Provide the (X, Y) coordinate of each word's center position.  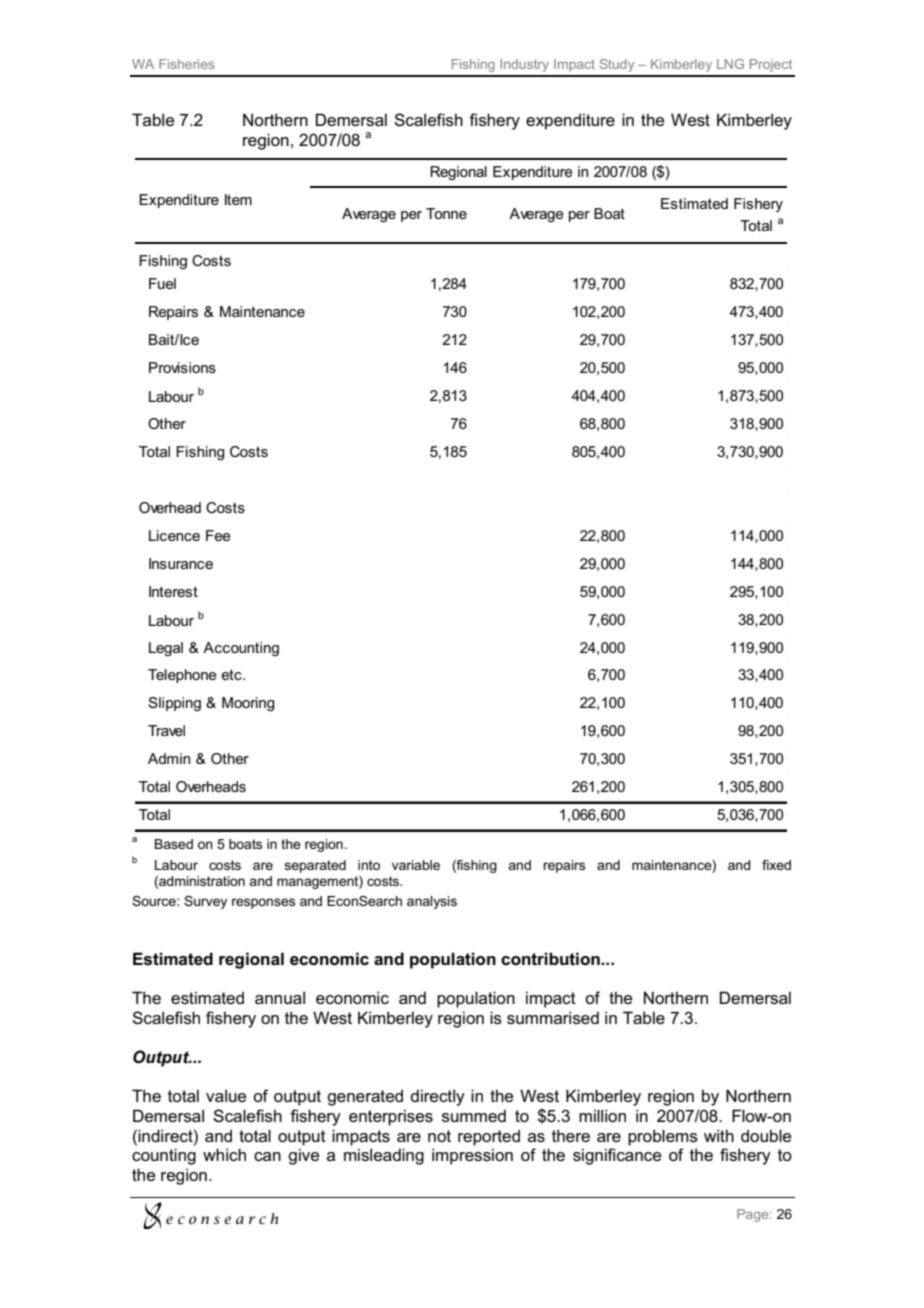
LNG (730, 64)
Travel (166, 730)
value (226, 1095)
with (719, 1135)
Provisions (182, 367)
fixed (776, 865)
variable (416, 865)
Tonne (446, 213)
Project (771, 65)
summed (474, 1115)
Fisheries (187, 64)
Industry (524, 65)
